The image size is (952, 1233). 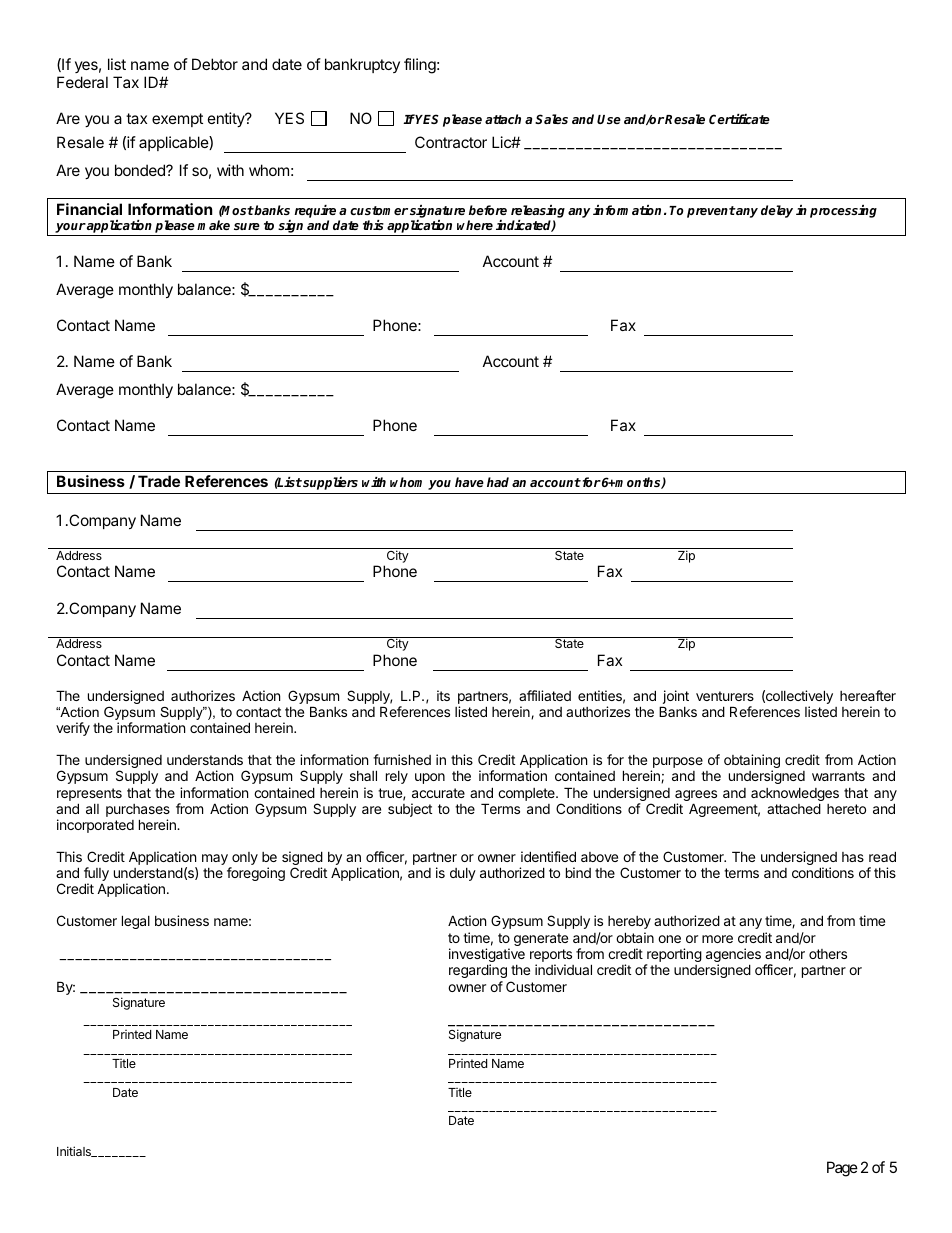 I want to click on accurate, so click(x=438, y=793).
